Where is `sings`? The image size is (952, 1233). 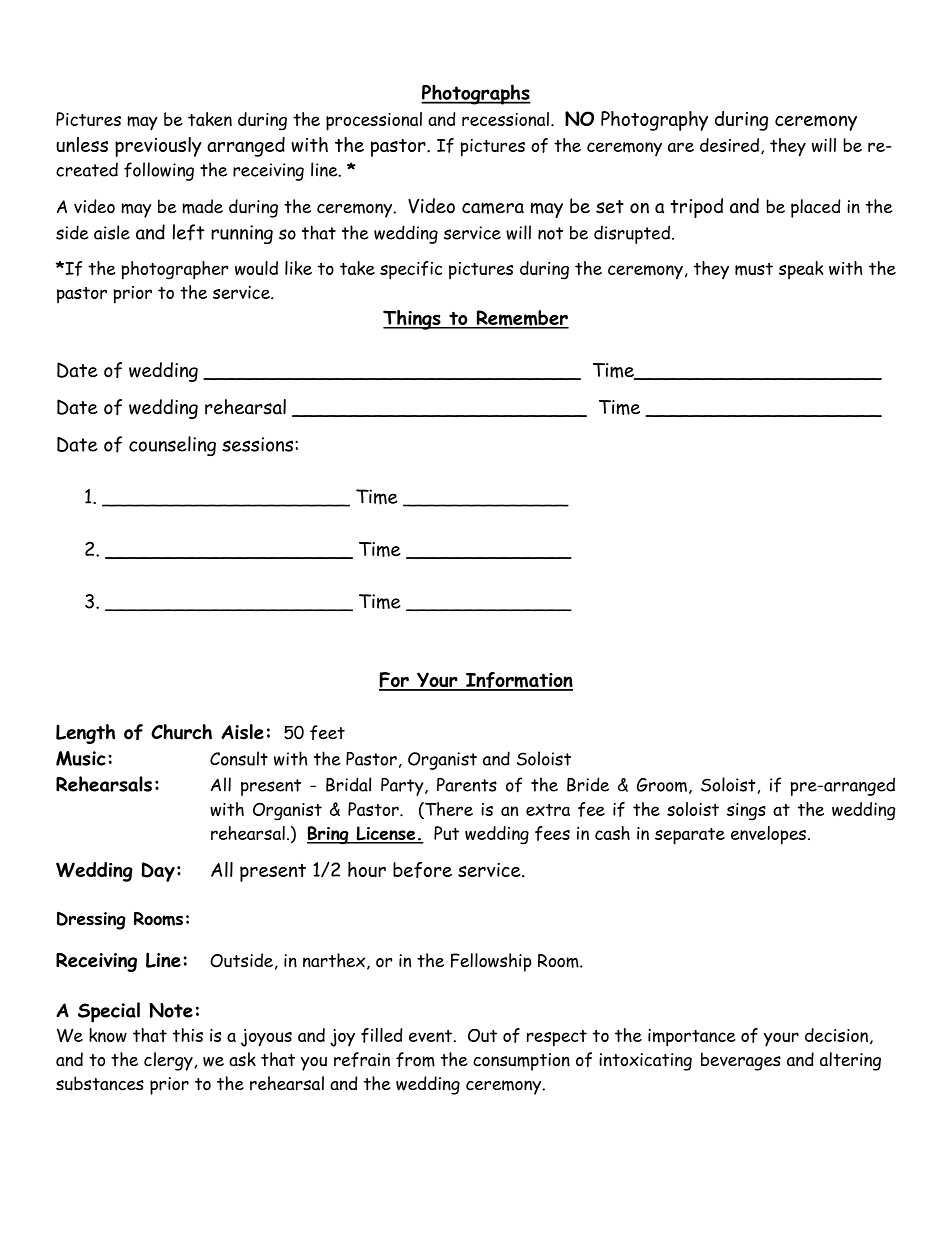 sings is located at coordinates (746, 812).
